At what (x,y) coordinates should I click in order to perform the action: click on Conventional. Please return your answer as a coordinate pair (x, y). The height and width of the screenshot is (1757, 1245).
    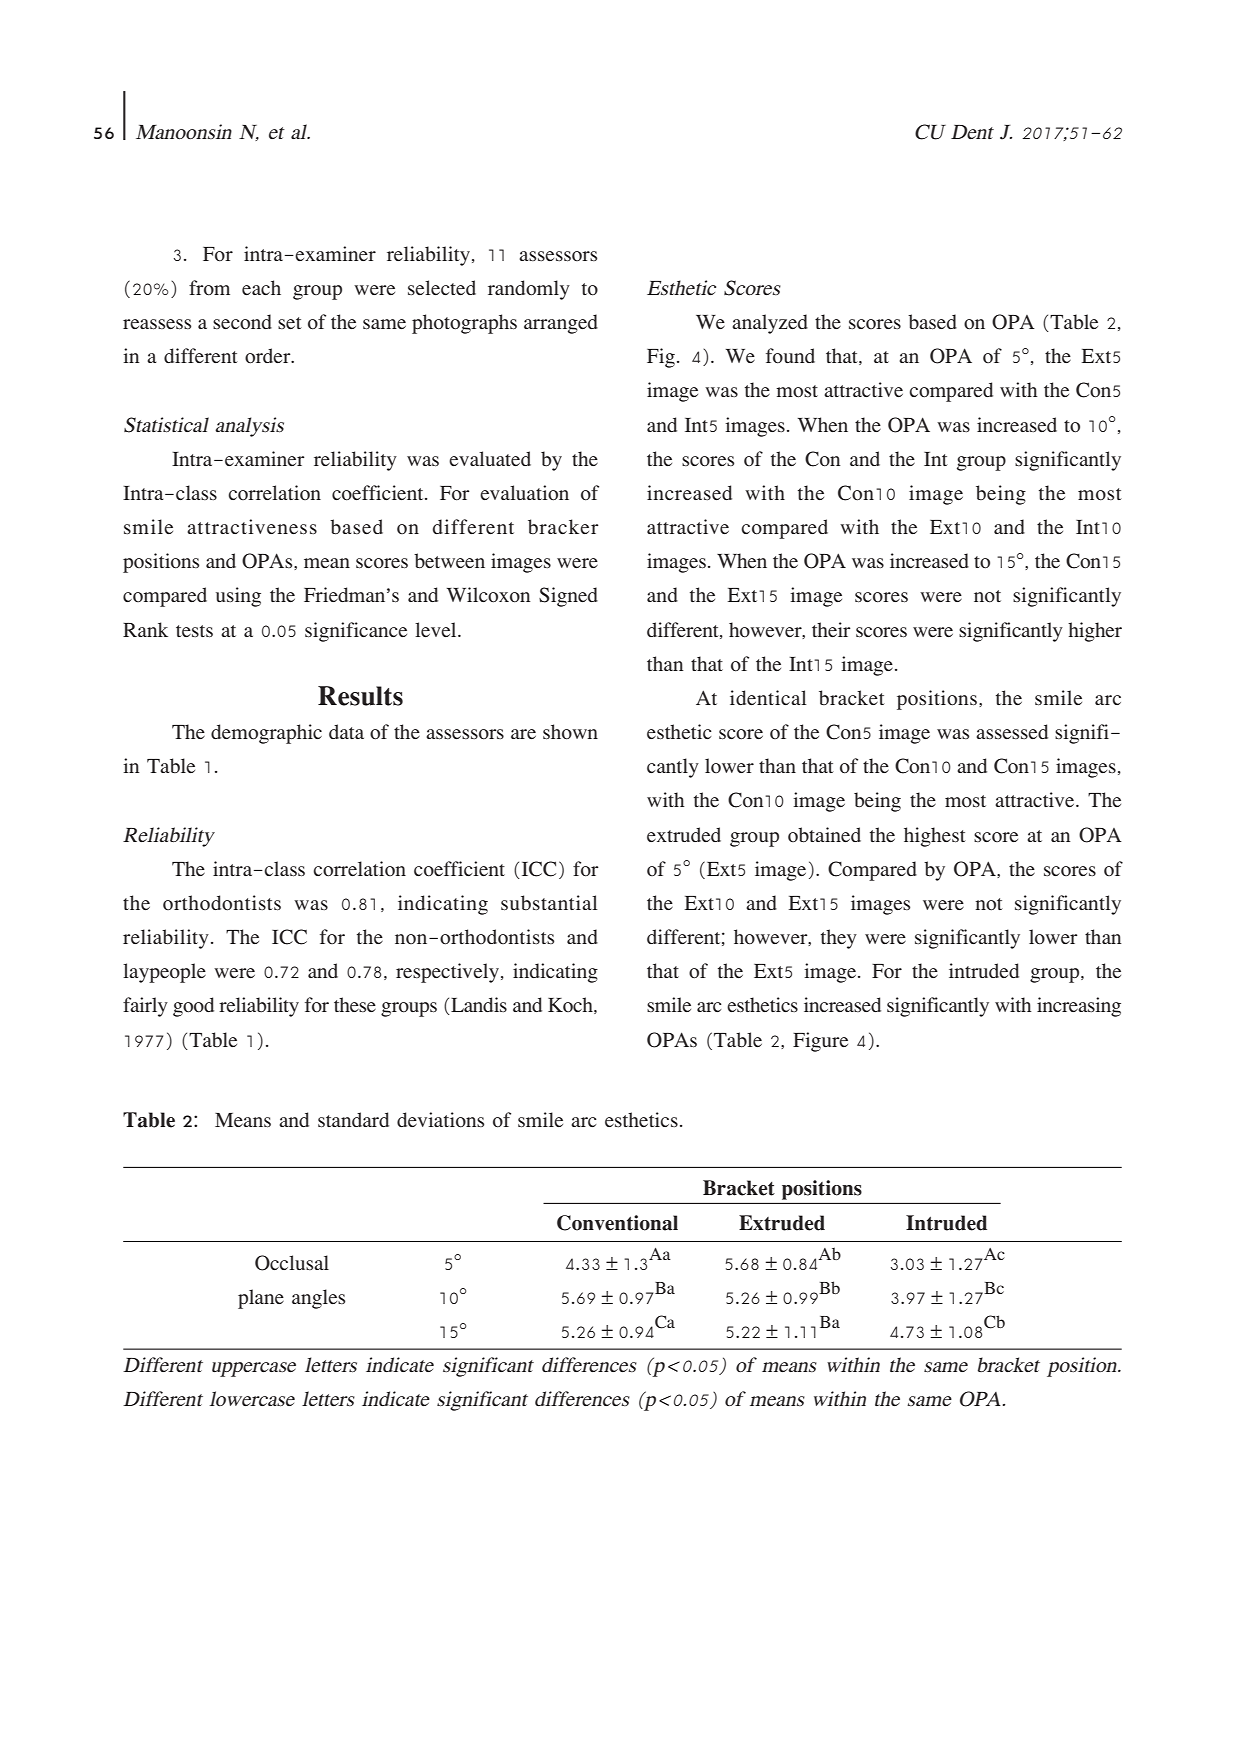
    Looking at the image, I should click on (617, 1223).
